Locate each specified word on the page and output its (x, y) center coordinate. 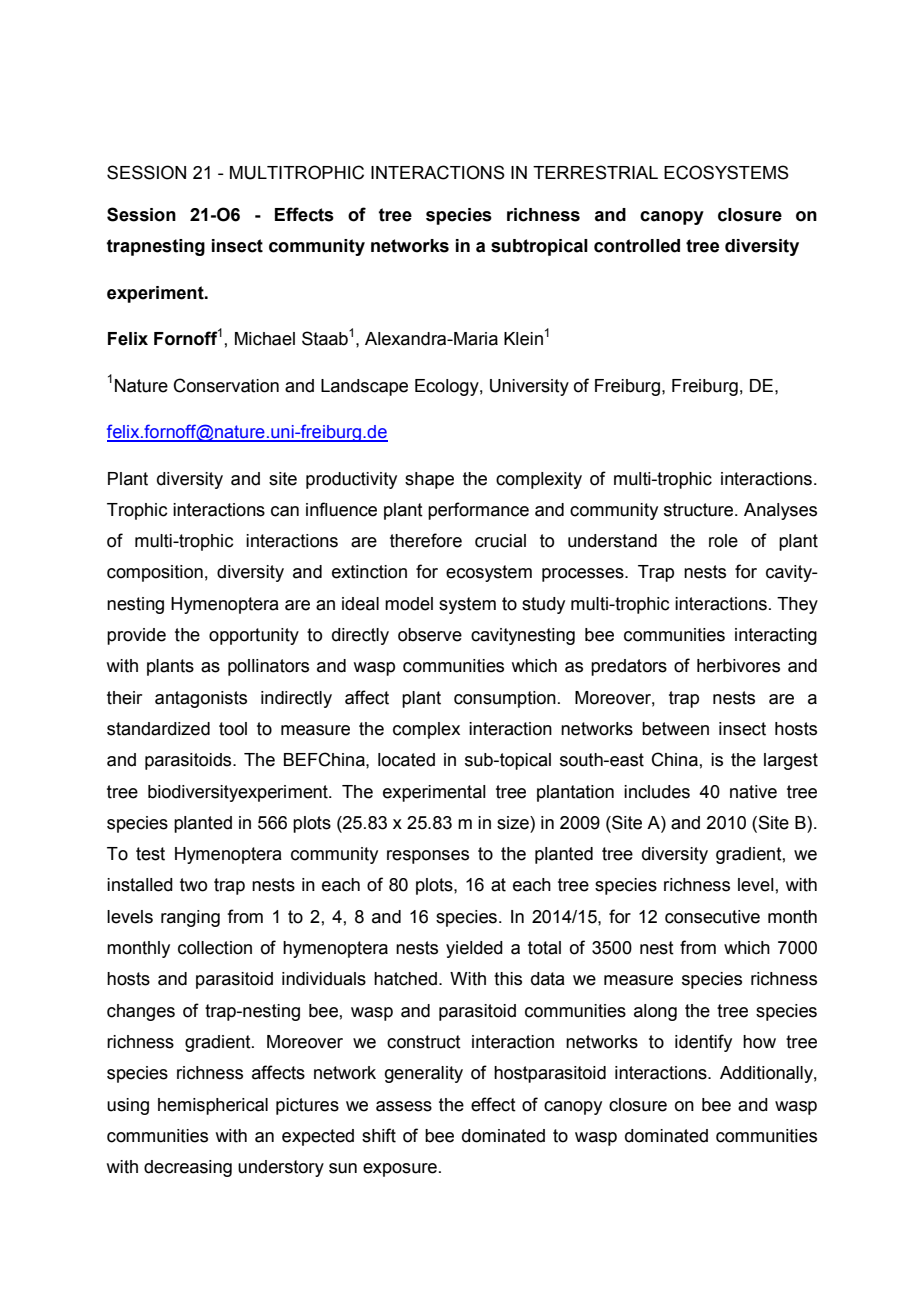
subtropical (539, 247)
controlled (637, 246)
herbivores (738, 666)
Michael (265, 339)
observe (430, 635)
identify (703, 1043)
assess (404, 1106)
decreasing (188, 1168)
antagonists (201, 699)
